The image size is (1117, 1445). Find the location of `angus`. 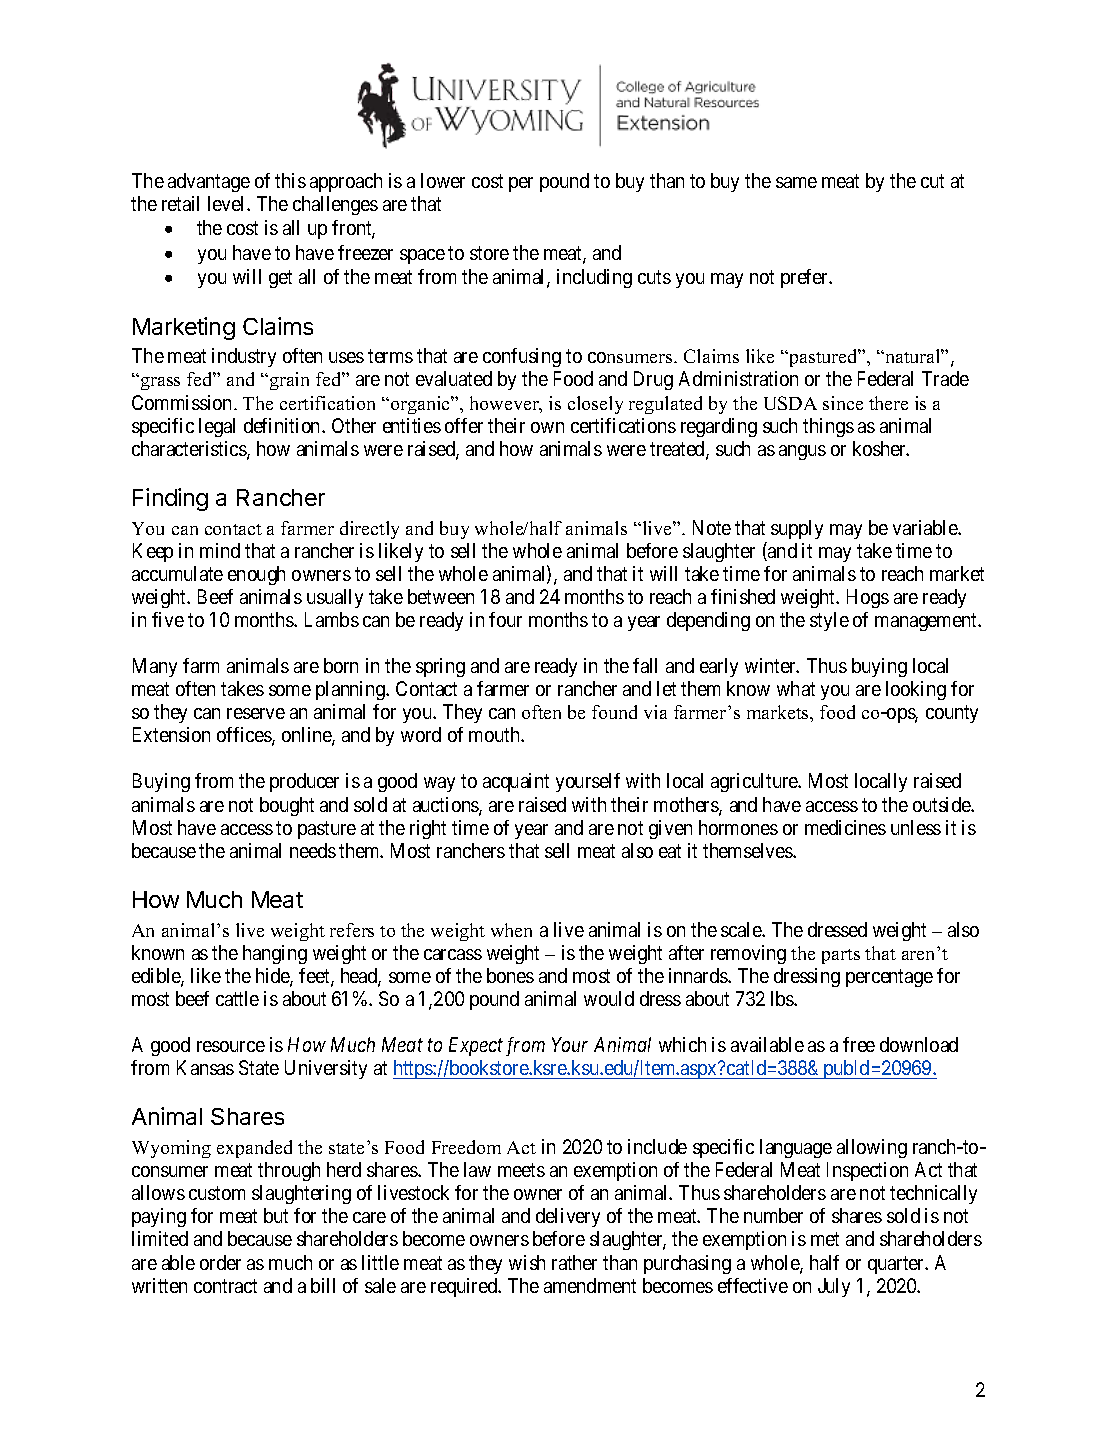

angus is located at coordinates (802, 452).
